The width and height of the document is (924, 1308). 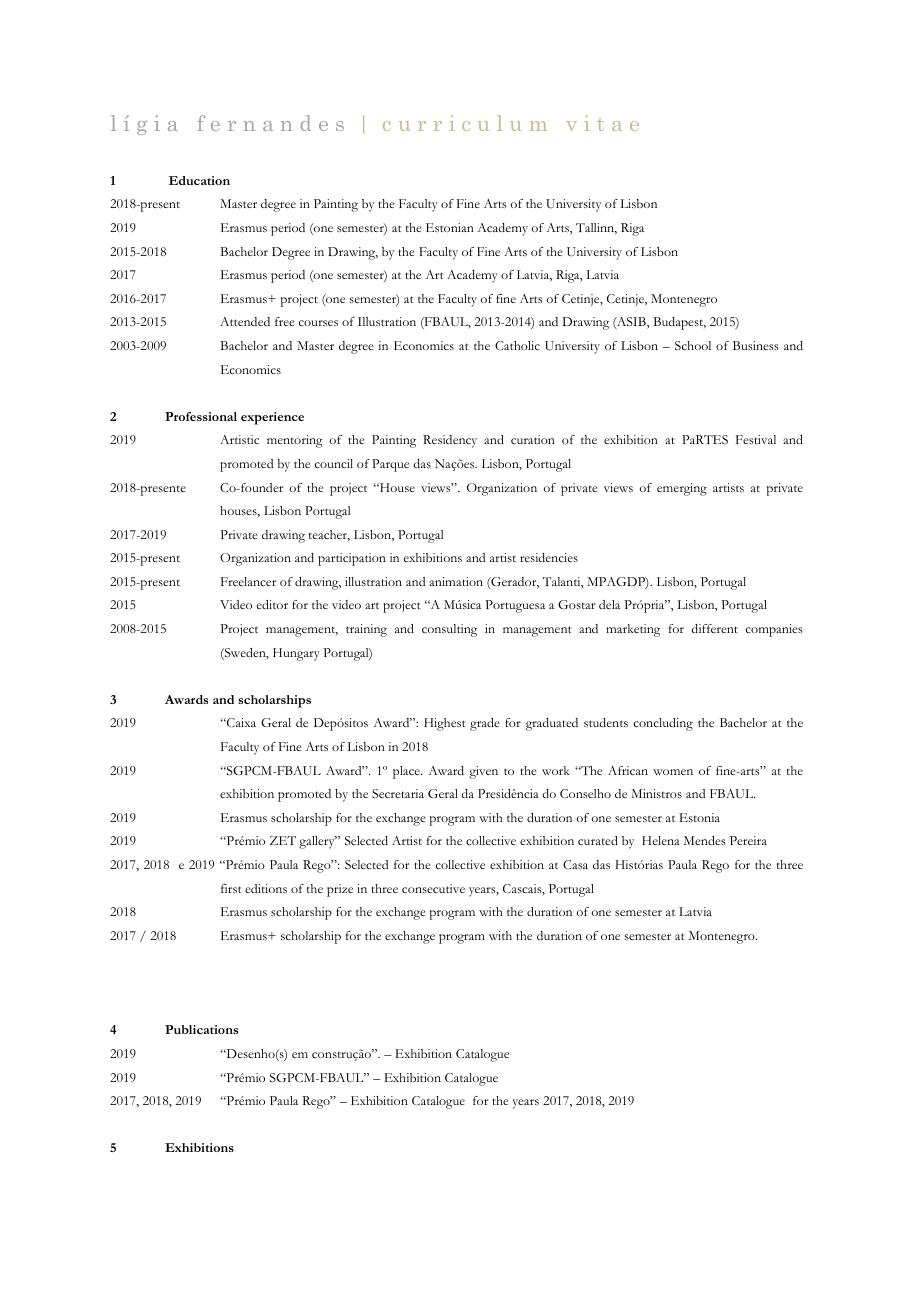 What do you see at coordinates (272, 418) in the document?
I see `experience` at bounding box center [272, 418].
